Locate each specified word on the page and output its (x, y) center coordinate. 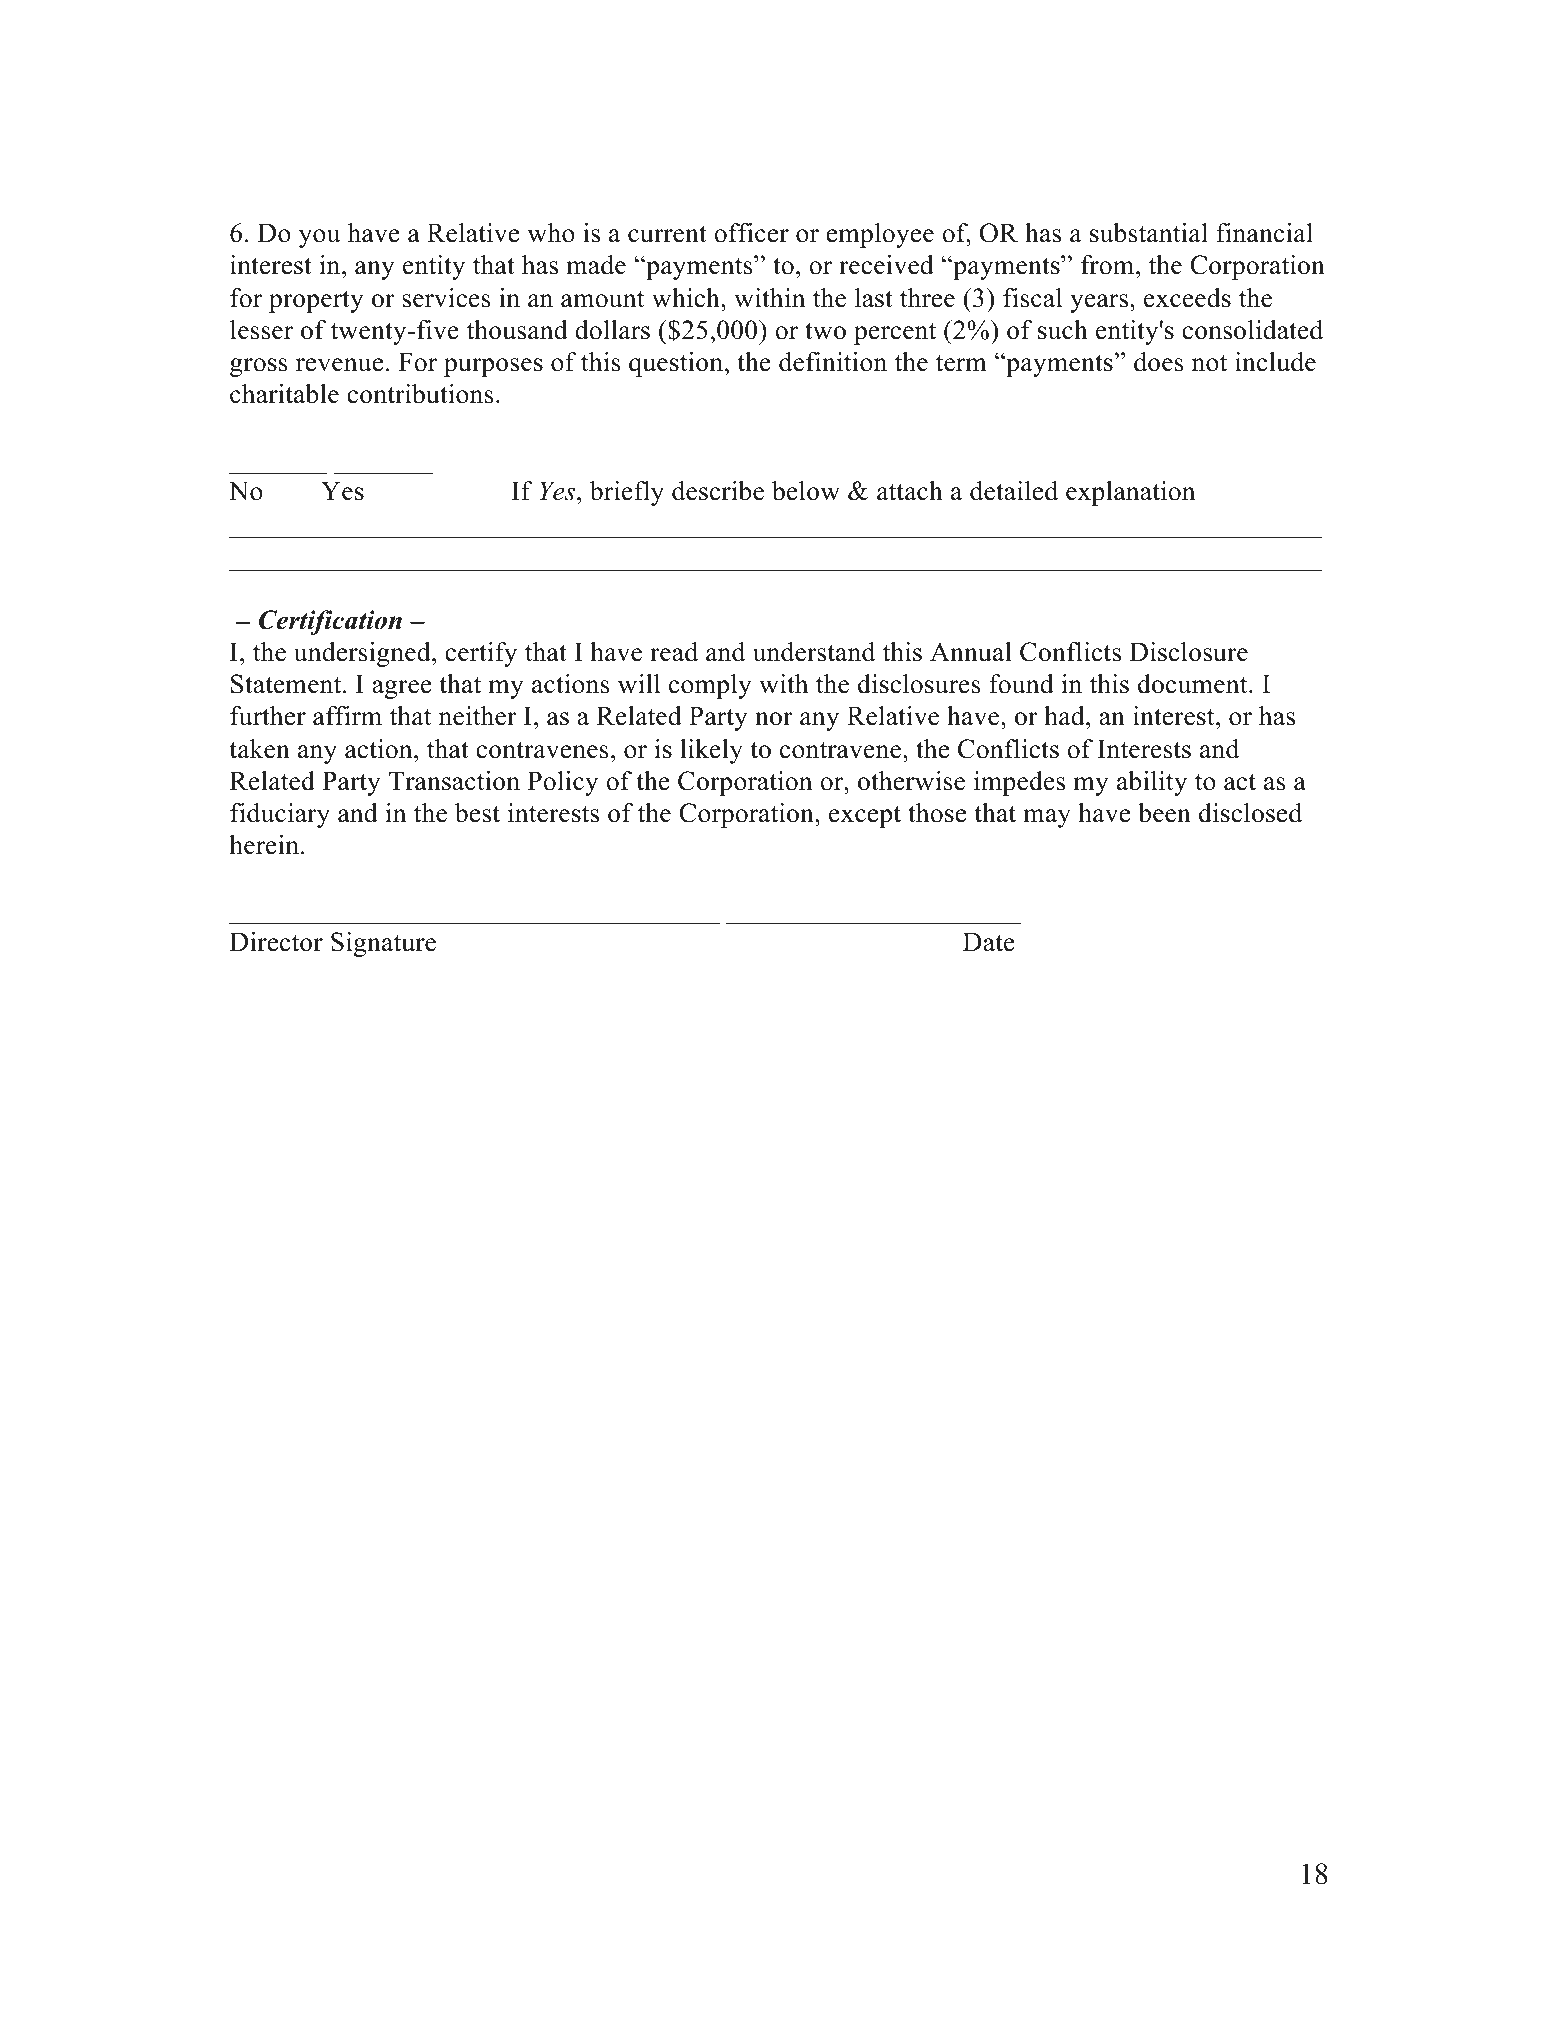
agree (402, 689)
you (319, 238)
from (1107, 265)
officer (751, 233)
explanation (1130, 493)
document (1194, 684)
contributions (420, 394)
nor (774, 719)
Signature (383, 944)
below (806, 491)
